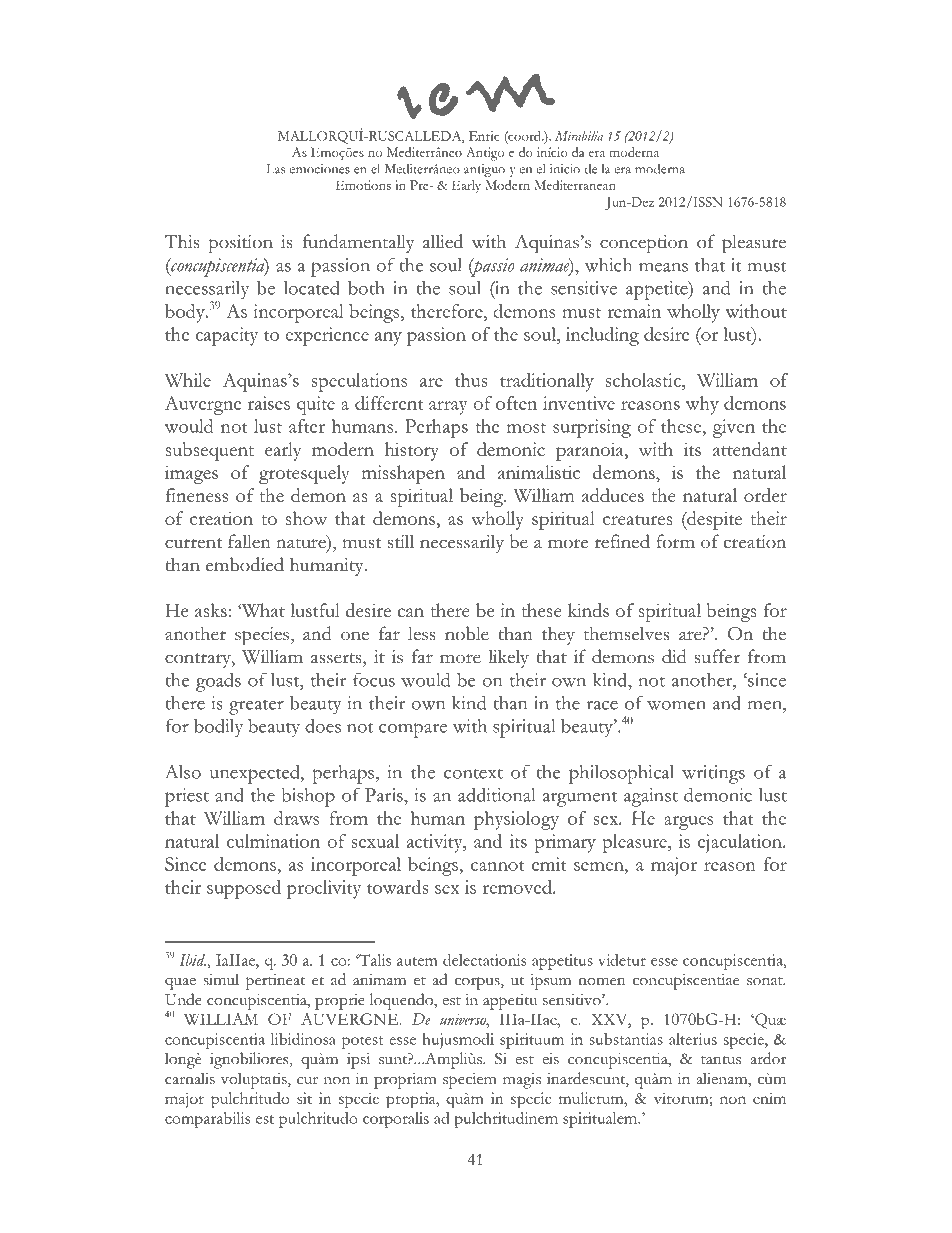 Image resolution: width=952 pixels, height=1233 pixels. I want to click on position, so click(241, 244).
